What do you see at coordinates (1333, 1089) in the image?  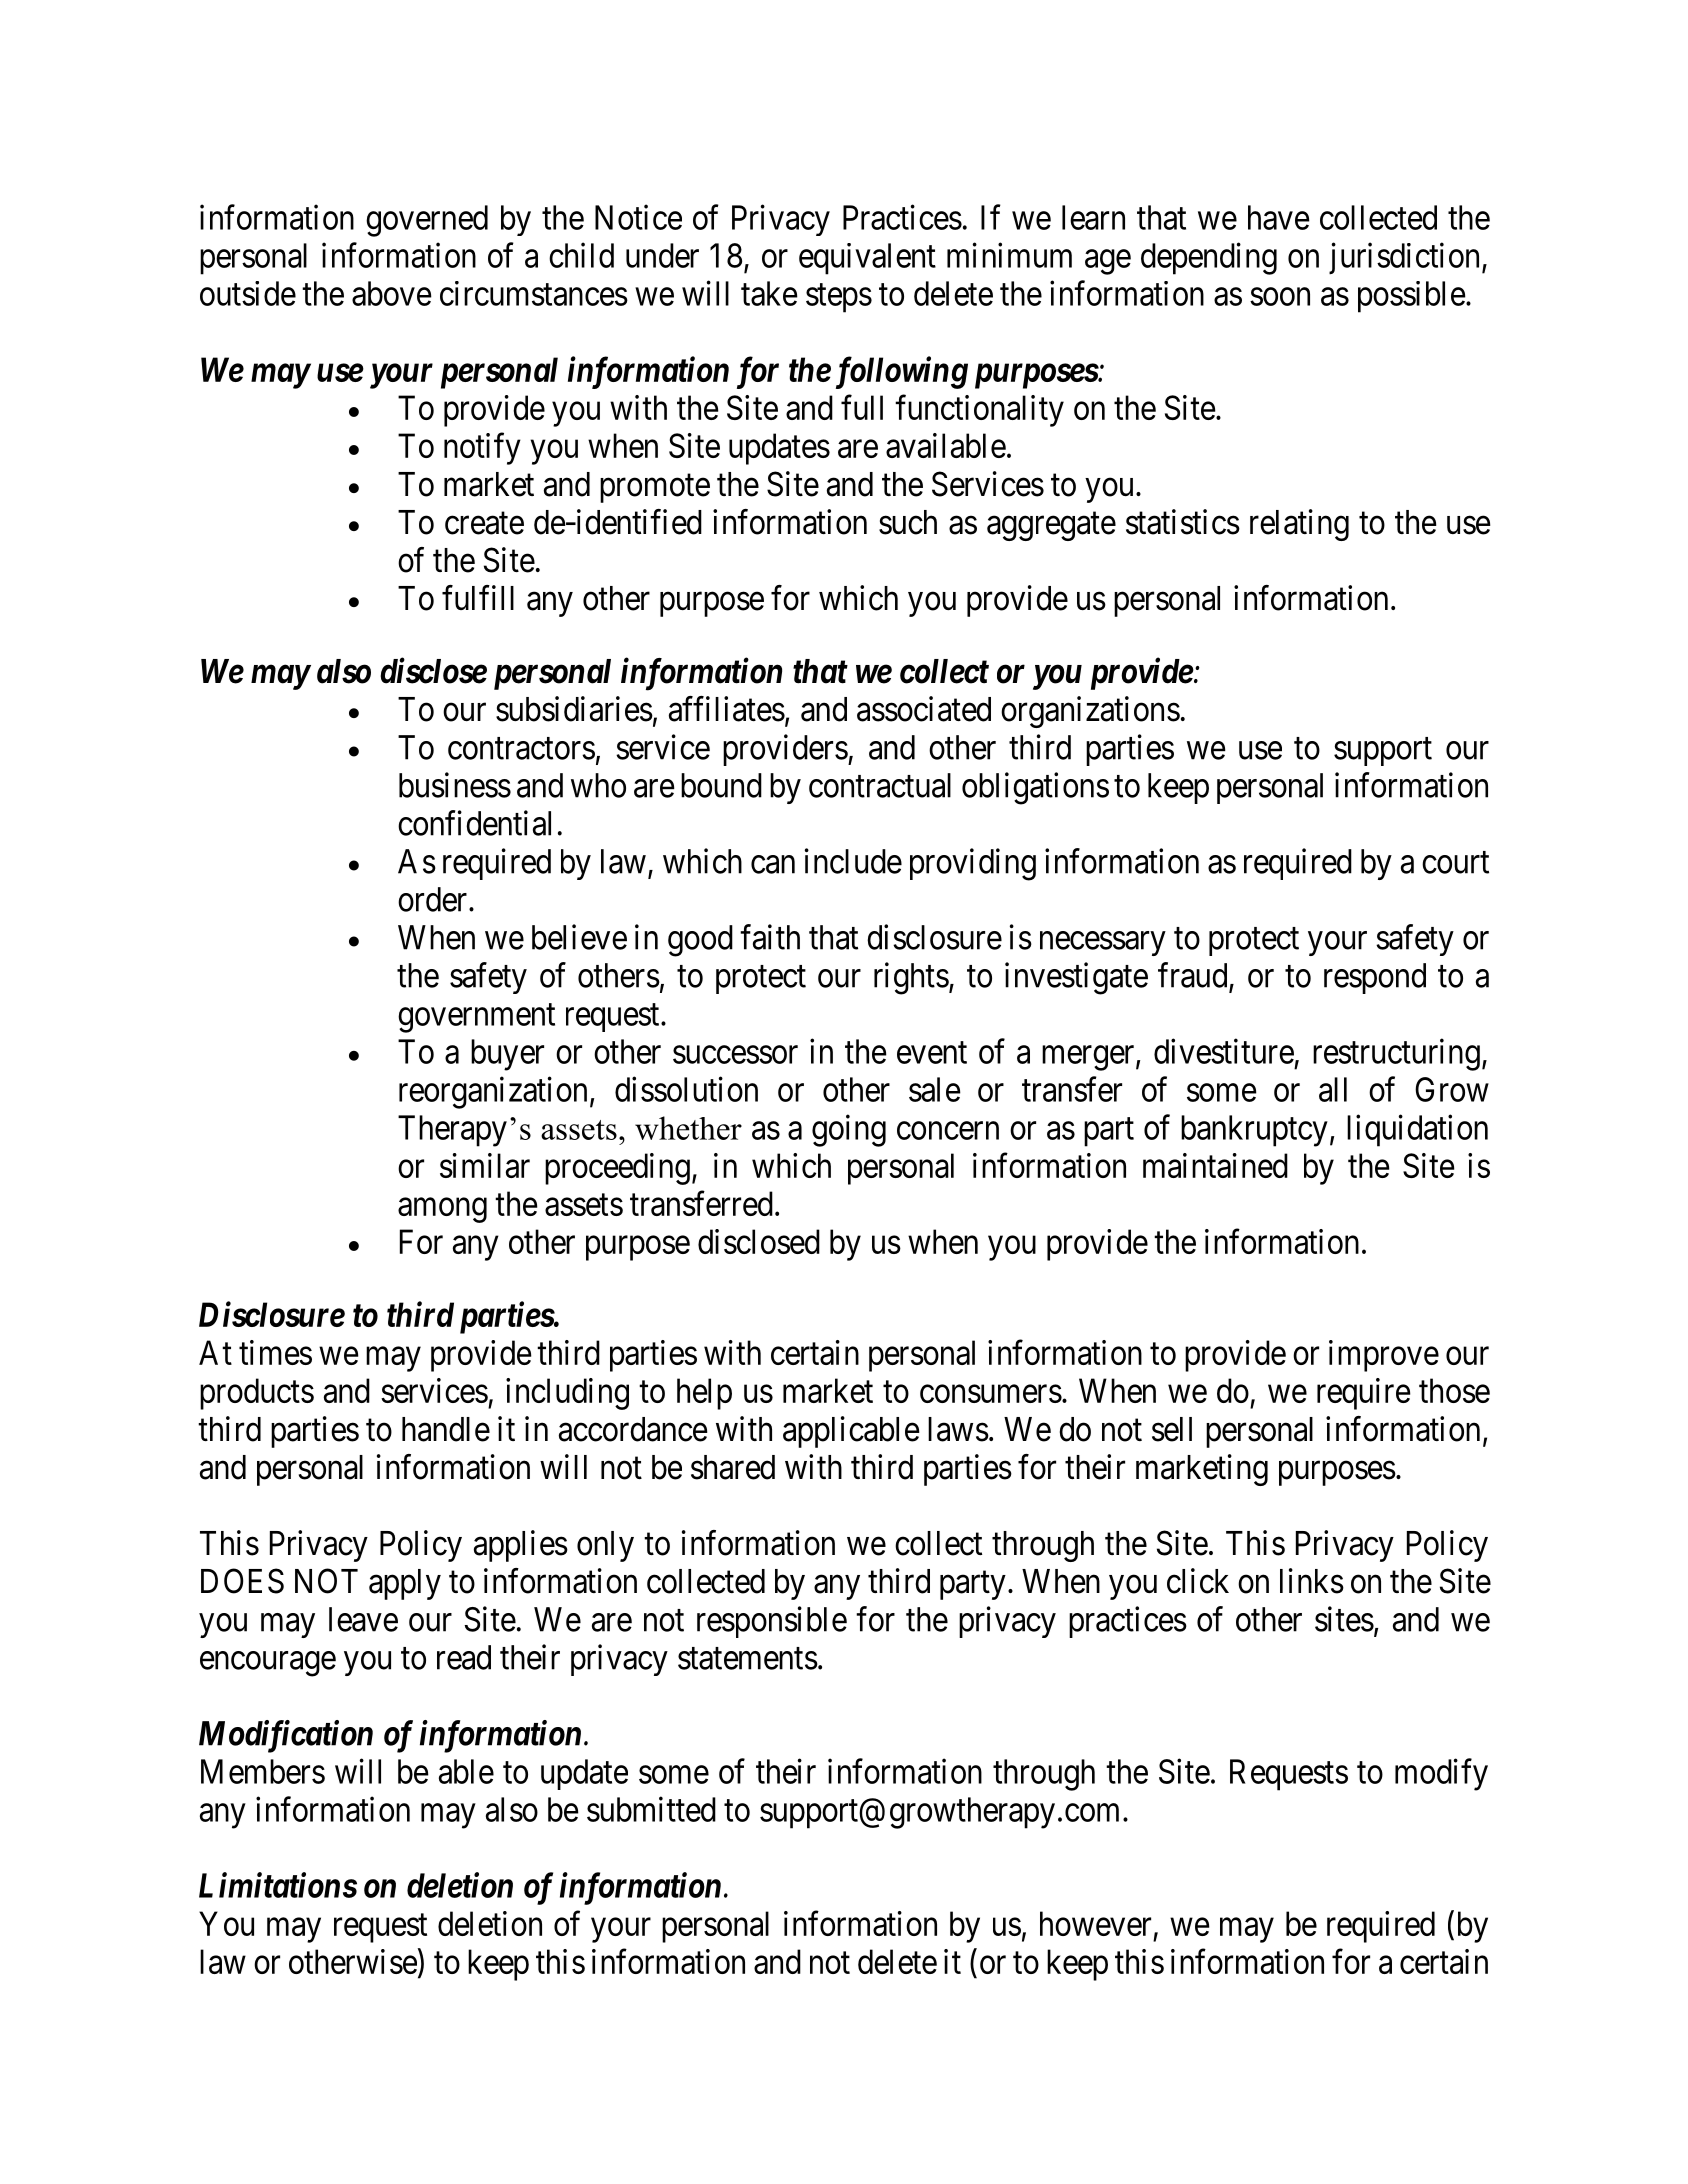 I see `all` at bounding box center [1333, 1089].
